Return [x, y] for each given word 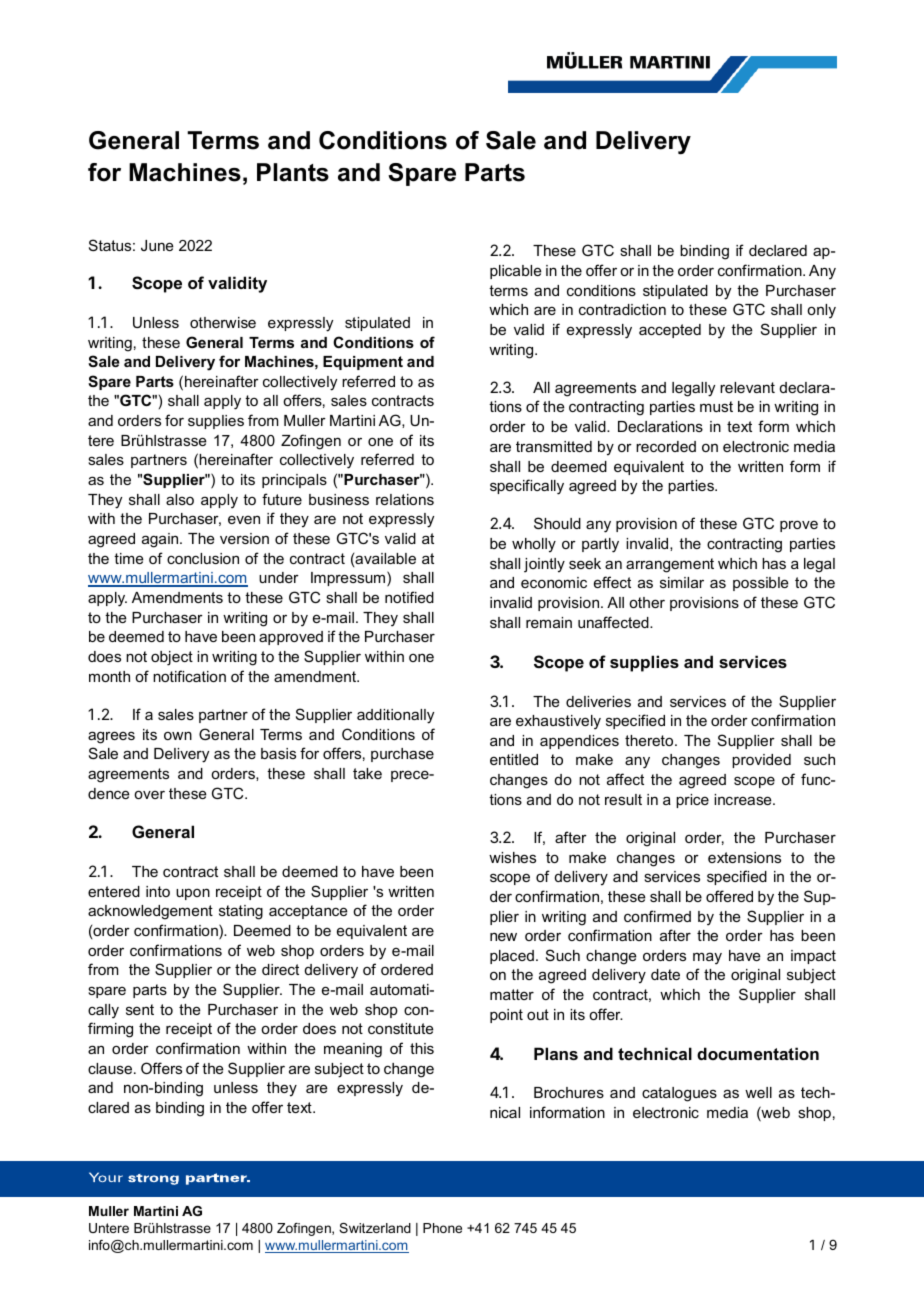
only [821, 311]
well [758, 1092]
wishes [512, 857]
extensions [744, 857]
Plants [293, 172]
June [157, 245]
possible [761, 584]
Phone [442, 1228]
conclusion [203, 558]
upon [193, 894]
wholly [534, 545]
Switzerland [375, 1228]
